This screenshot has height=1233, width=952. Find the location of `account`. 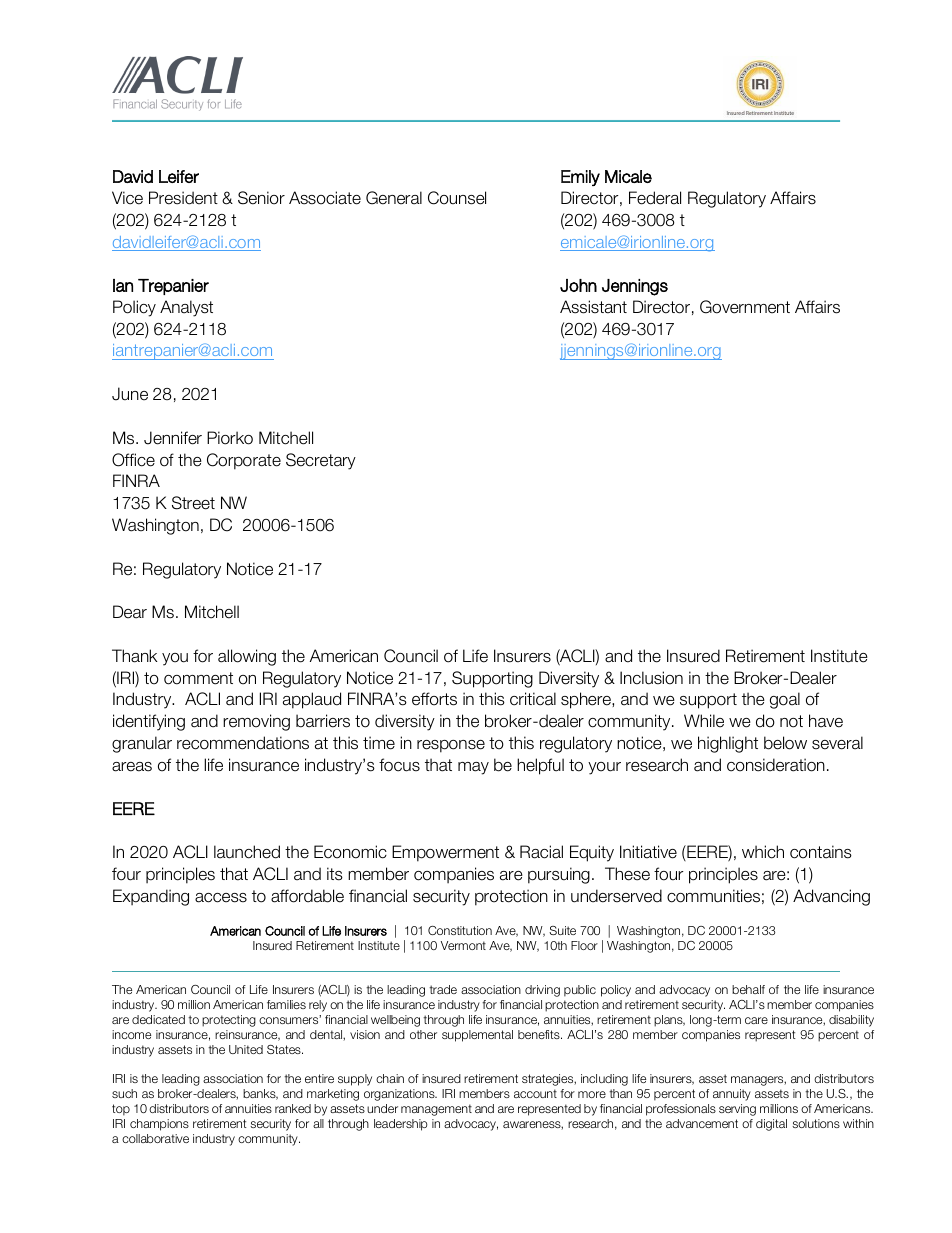

account is located at coordinates (535, 1093).
